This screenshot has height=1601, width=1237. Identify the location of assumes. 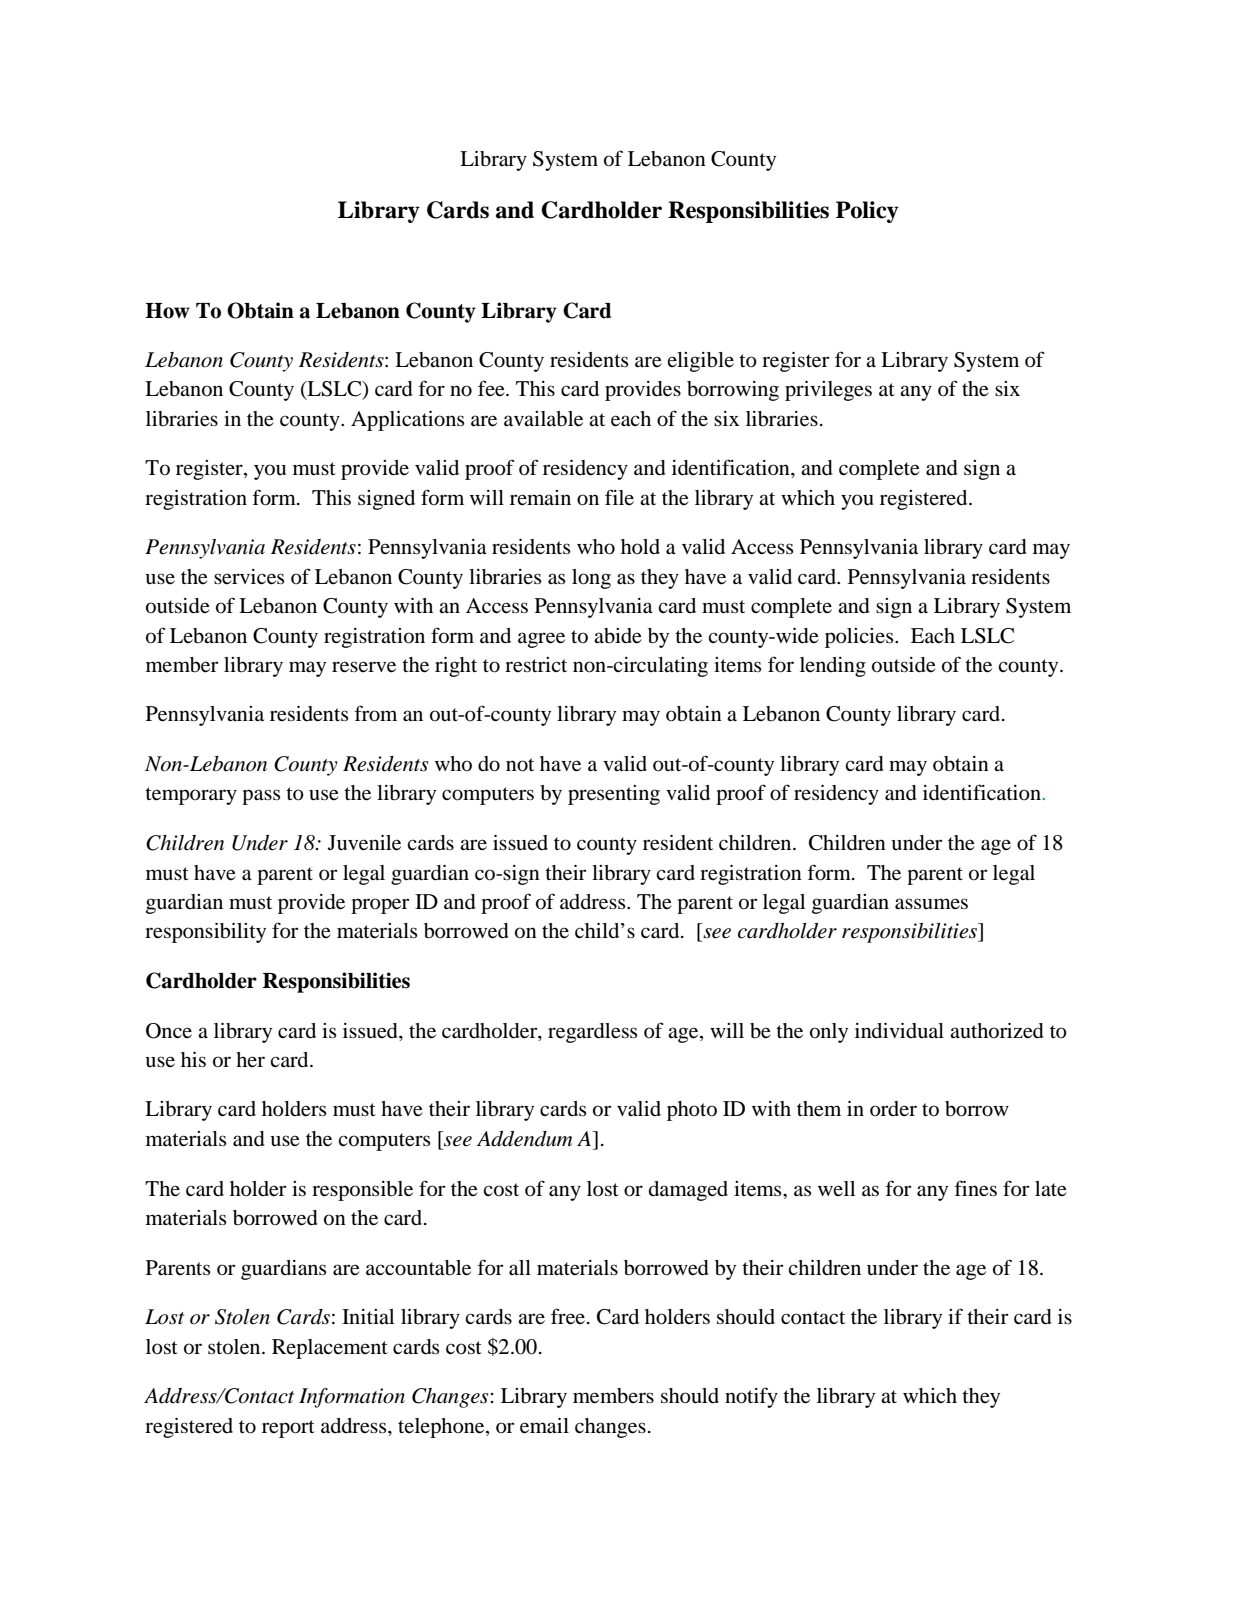
(931, 904).
